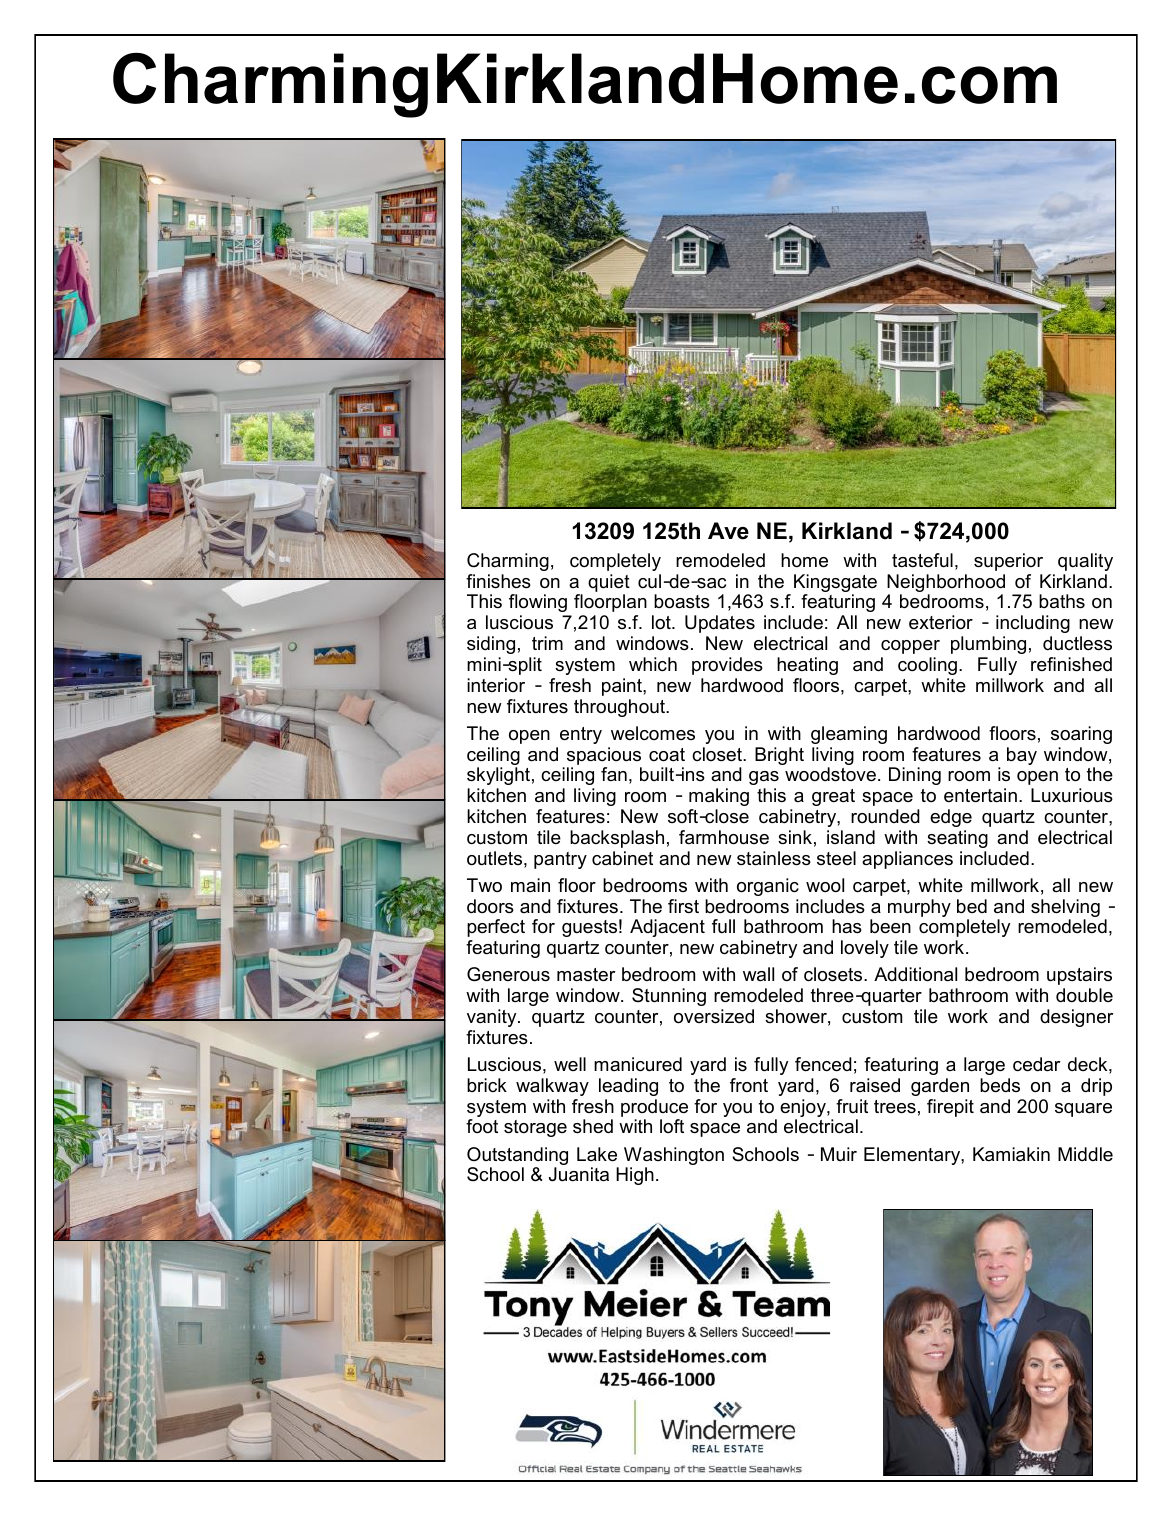  Describe the element at coordinates (609, 583) in the image. I see `quiet` at that location.
